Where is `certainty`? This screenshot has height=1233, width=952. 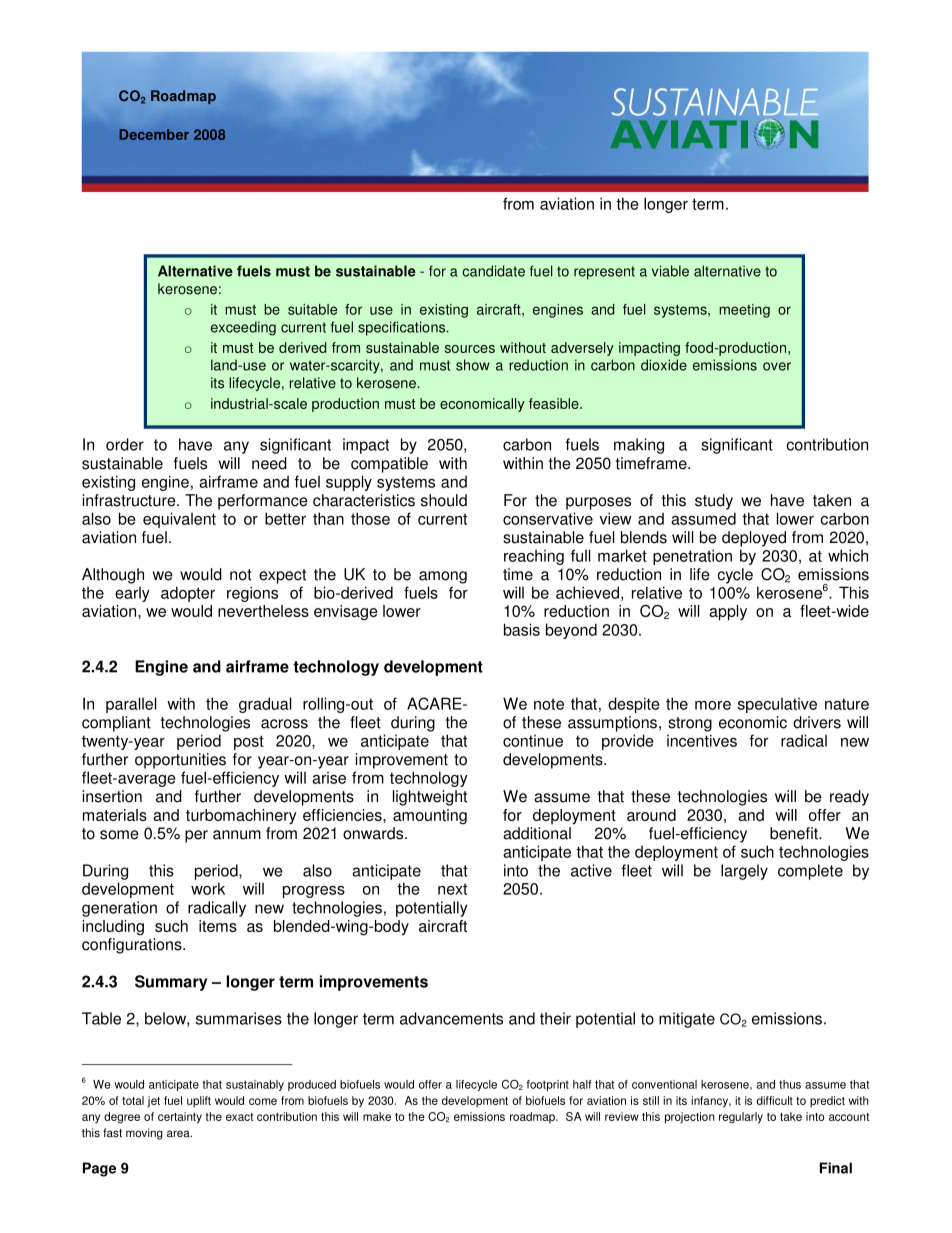
certainty is located at coordinates (180, 1118).
